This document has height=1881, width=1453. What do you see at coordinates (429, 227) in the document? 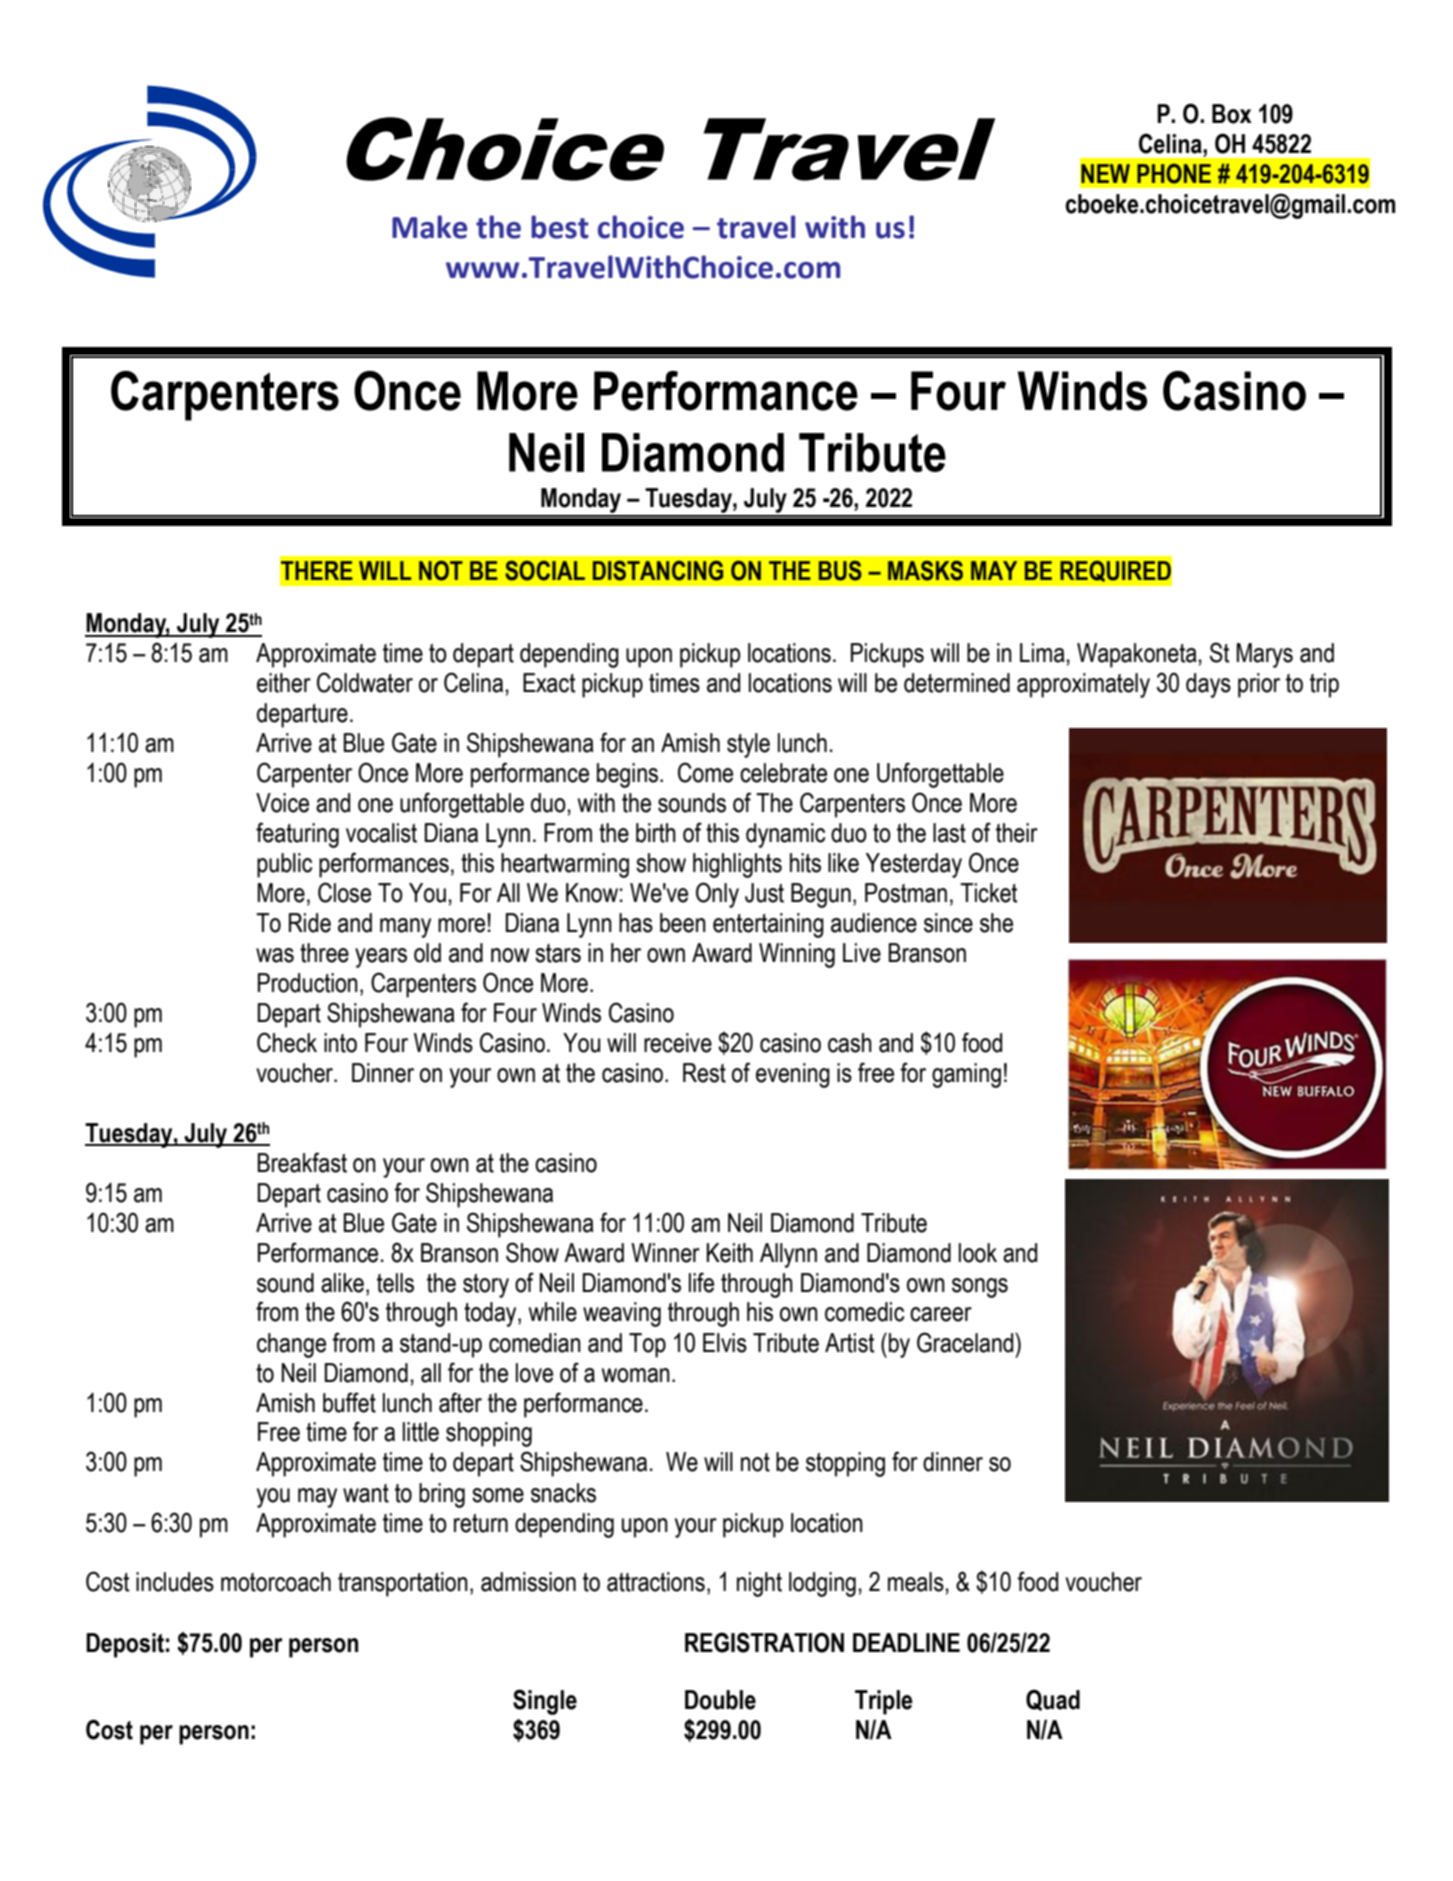
I see `Make` at bounding box center [429, 227].
